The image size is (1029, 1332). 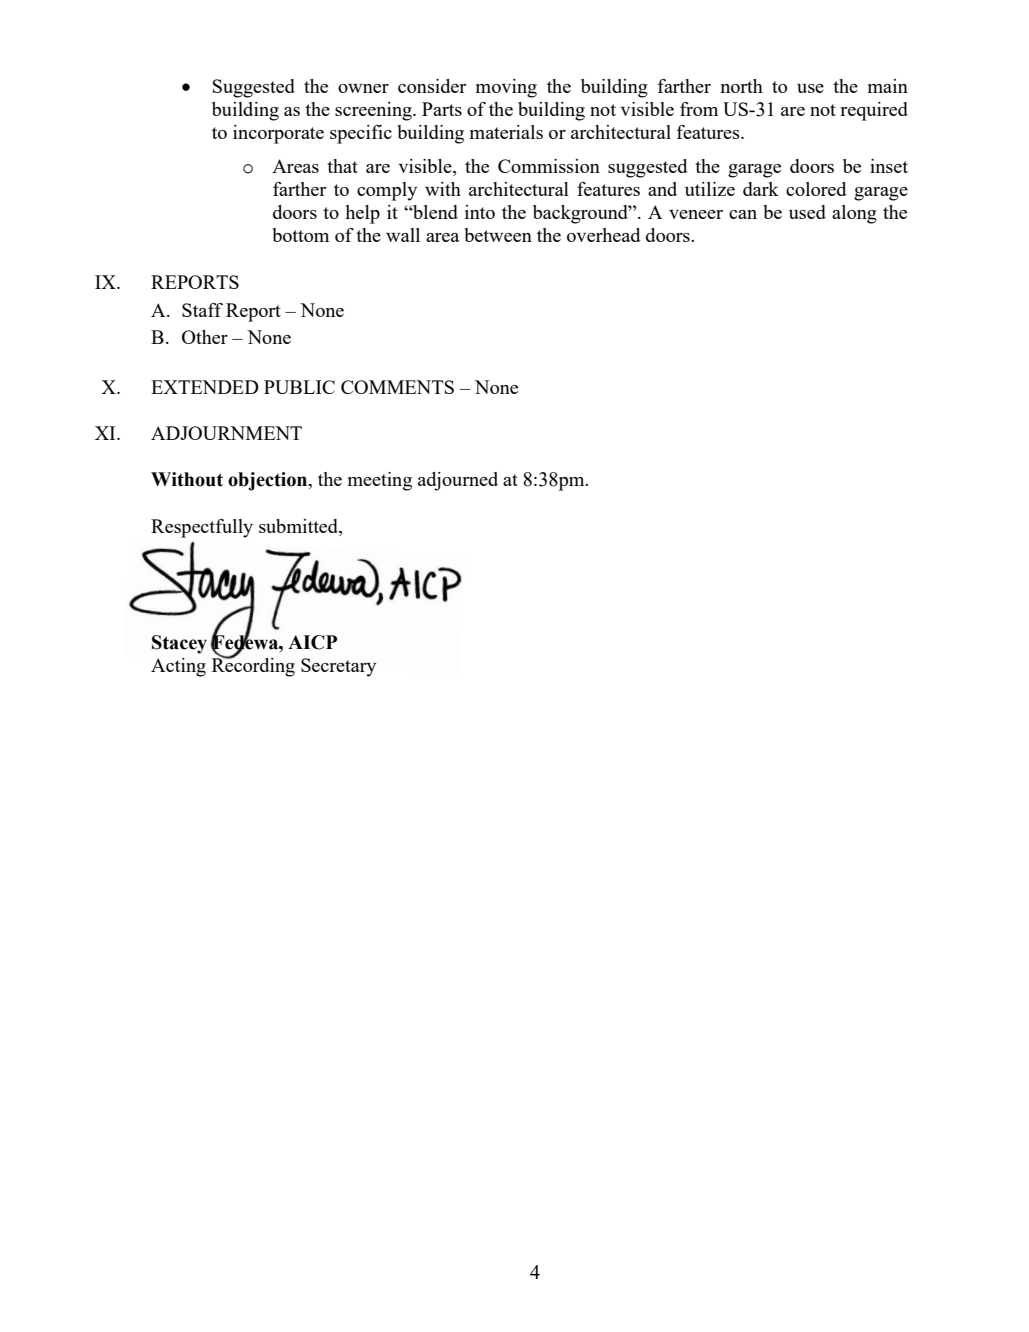 I want to click on along, so click(x=854, y=214).
